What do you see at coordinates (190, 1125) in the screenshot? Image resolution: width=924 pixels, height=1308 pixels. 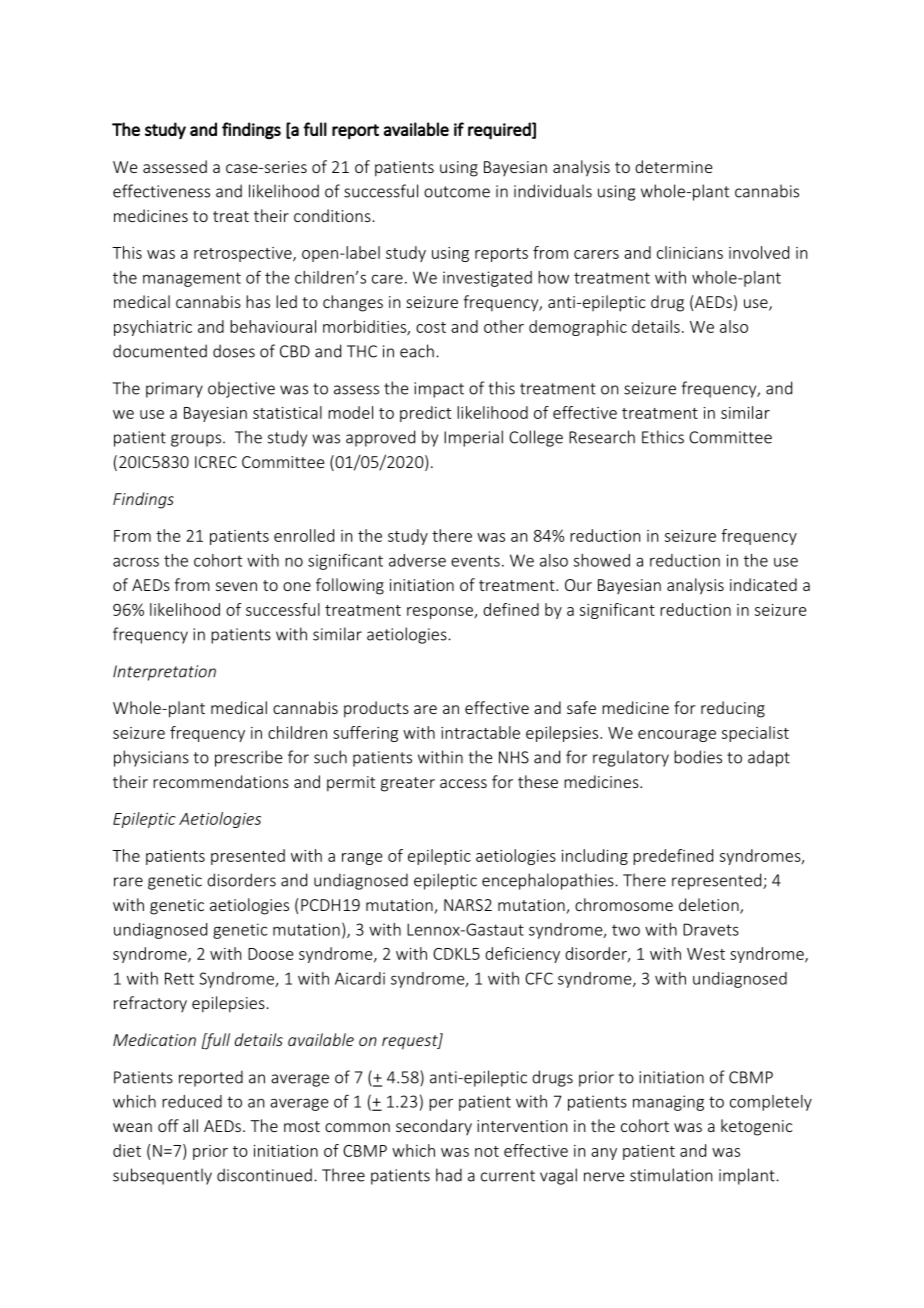 I see `all` at bounding box center [190, 1125].
